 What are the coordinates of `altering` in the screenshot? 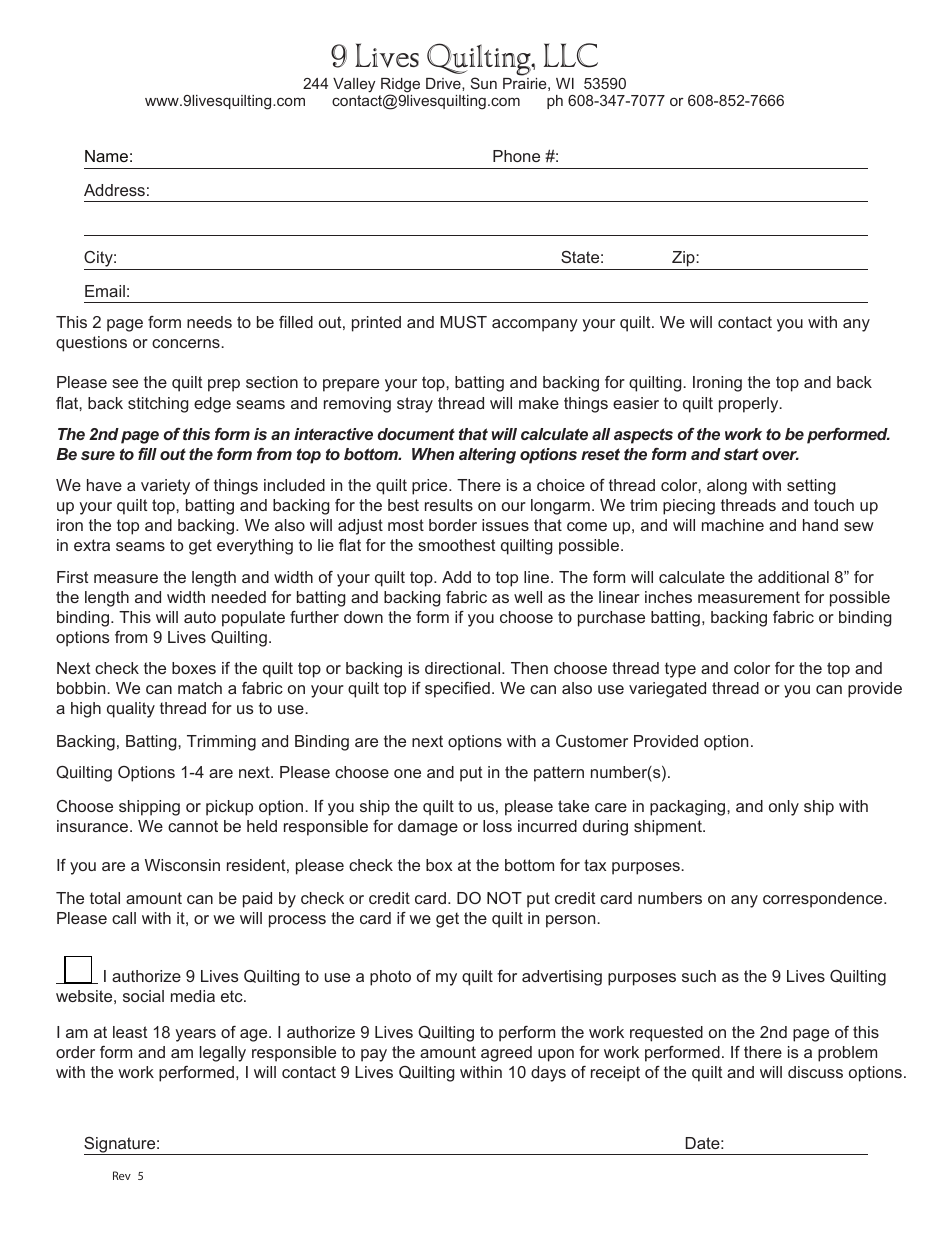 It's located at (487, 456).
